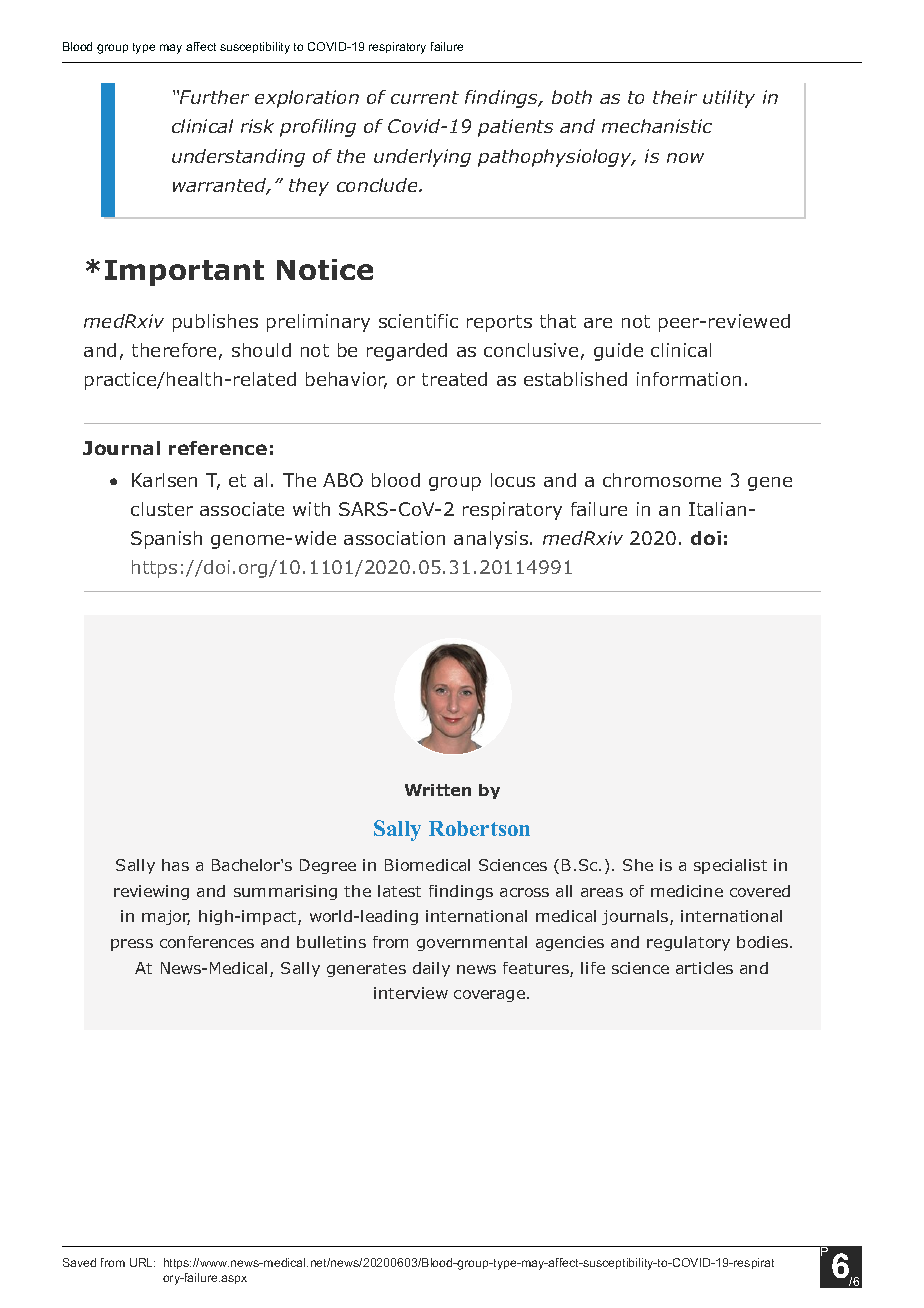 This screenshot has height=1308, width=924. I want to click on association, so click(394, 538).
